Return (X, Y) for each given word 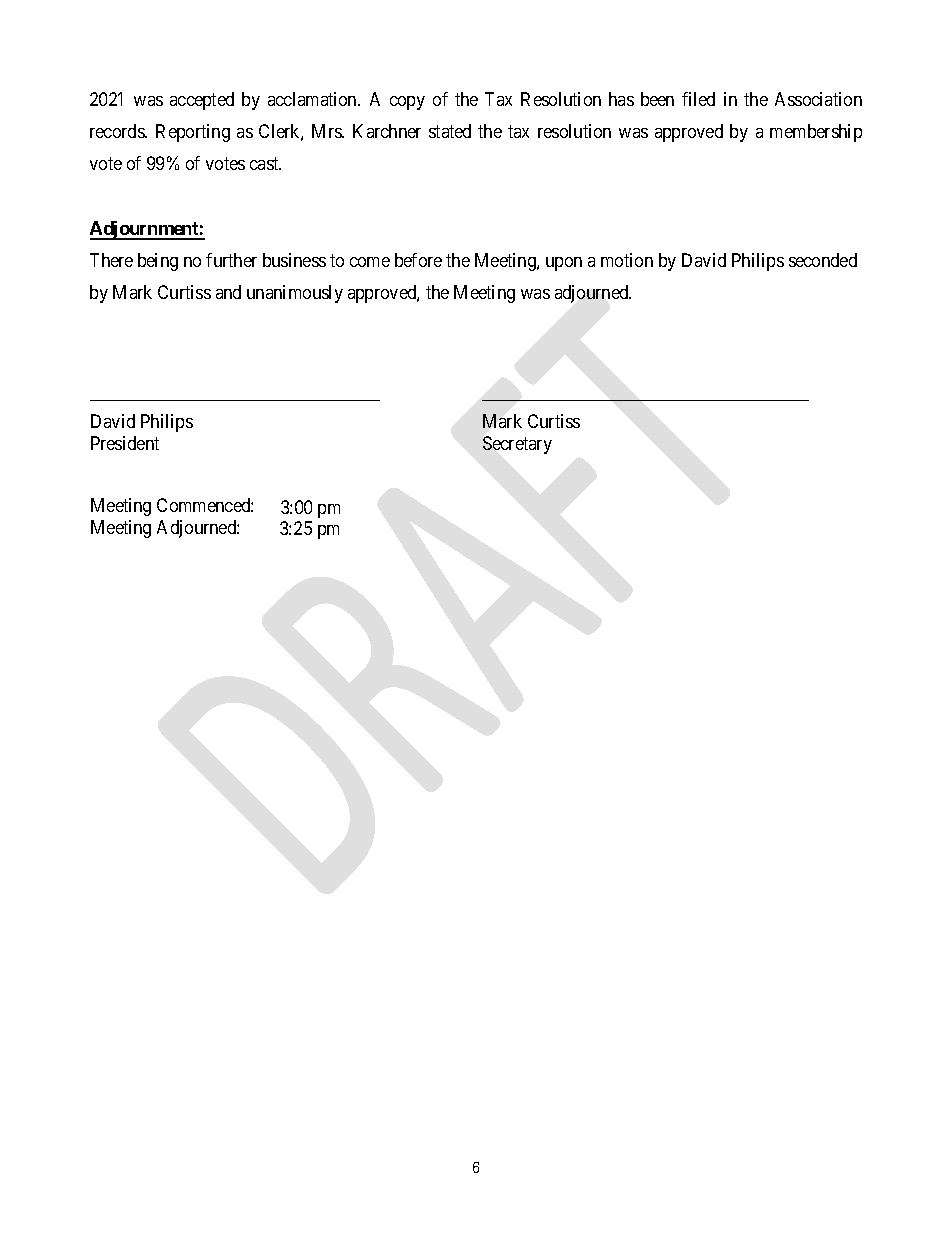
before (418, 260)
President (125, 443)
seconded (823, 260)
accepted (202, 101)
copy (407, 103)
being (158, 262)
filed (698, 99)
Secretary (517, 445)
